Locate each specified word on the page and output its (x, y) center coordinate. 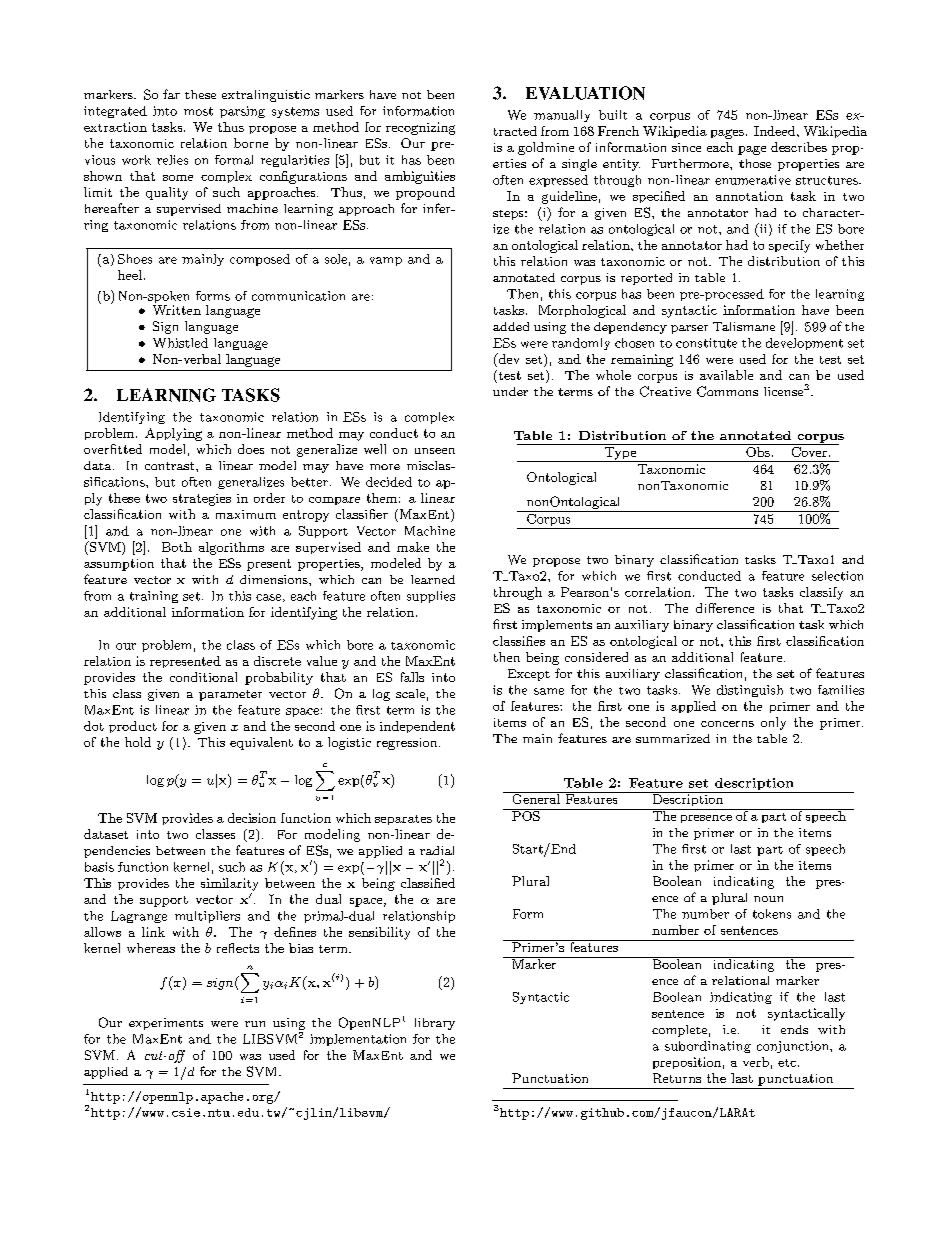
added (511, 326)
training (154, 597)
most (198, 111)
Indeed (776, 131)
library (435, 1024)
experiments (166, 1024)
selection (837, 576)
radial (437, 850)
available (726, 375)
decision (252, 818)
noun (768, 899)
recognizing (420, 128)
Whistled (180, 343)
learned (433, 579)
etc (787, 1063)
